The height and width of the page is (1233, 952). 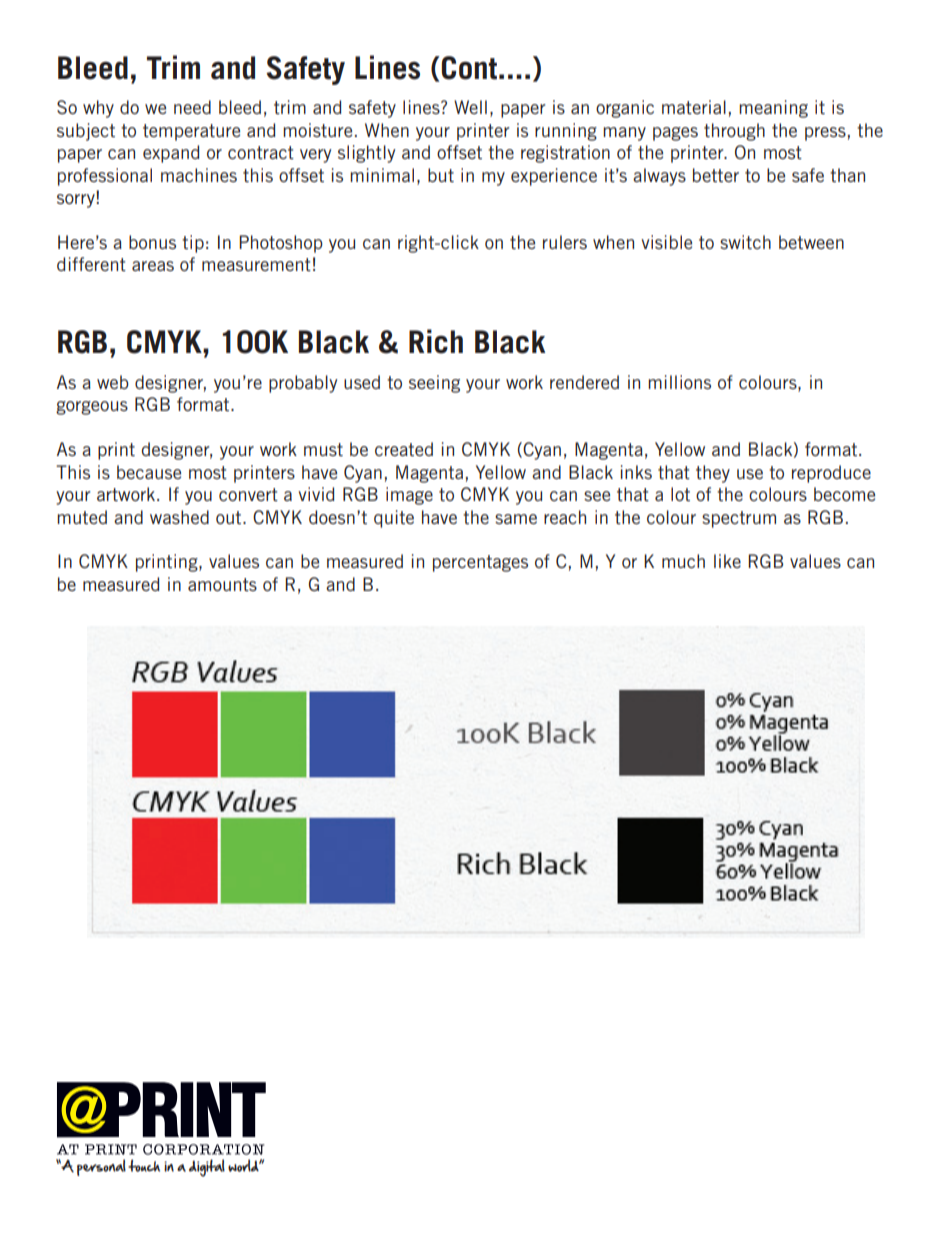 What do you see at coordinates (470, 107) in the page?
I see `Well` at bounding box center [470, 107].
